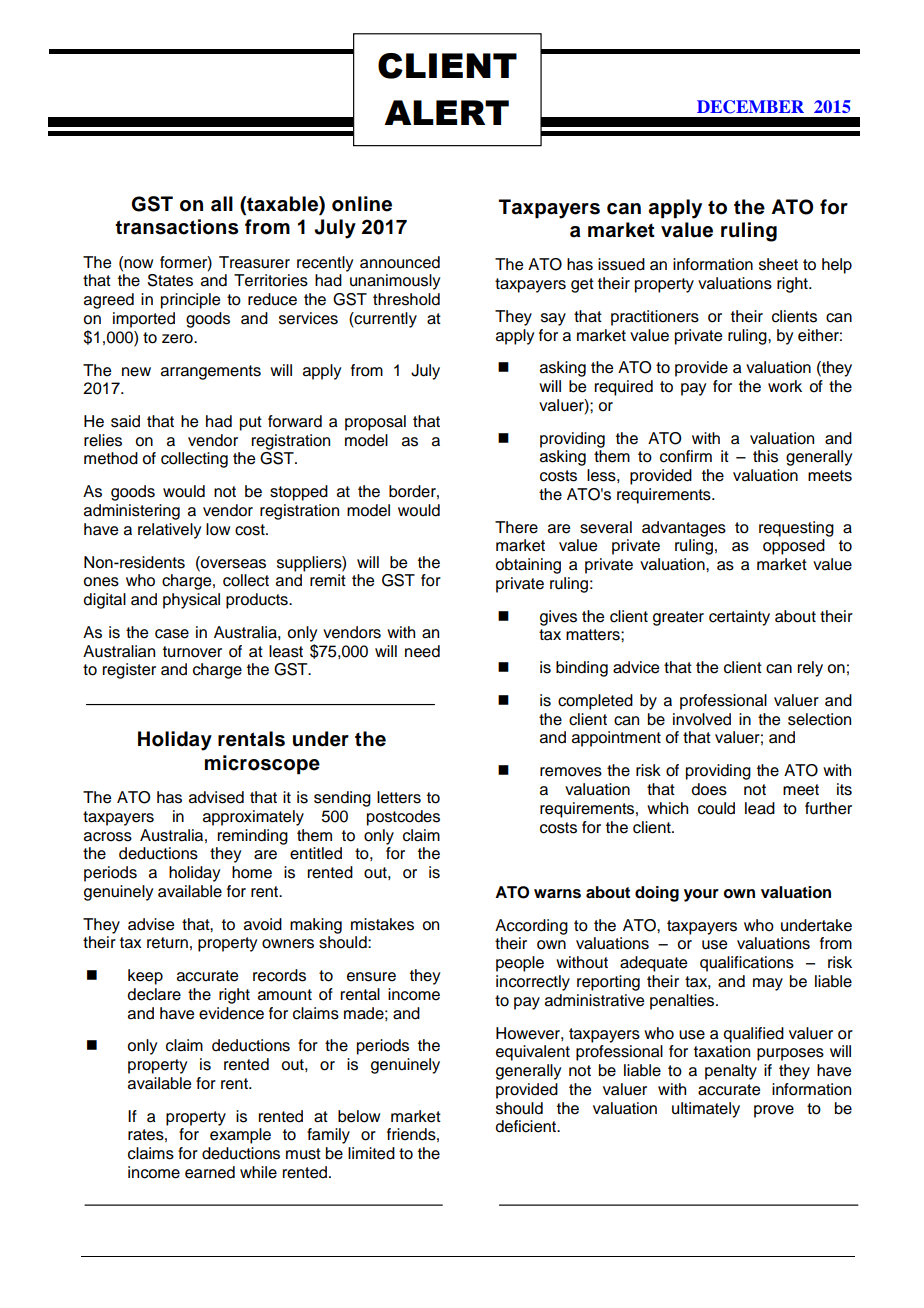 Image resolution: width=924 pixels, height=1308 pixels. I want to click on deficient, so click(527, 1126).
